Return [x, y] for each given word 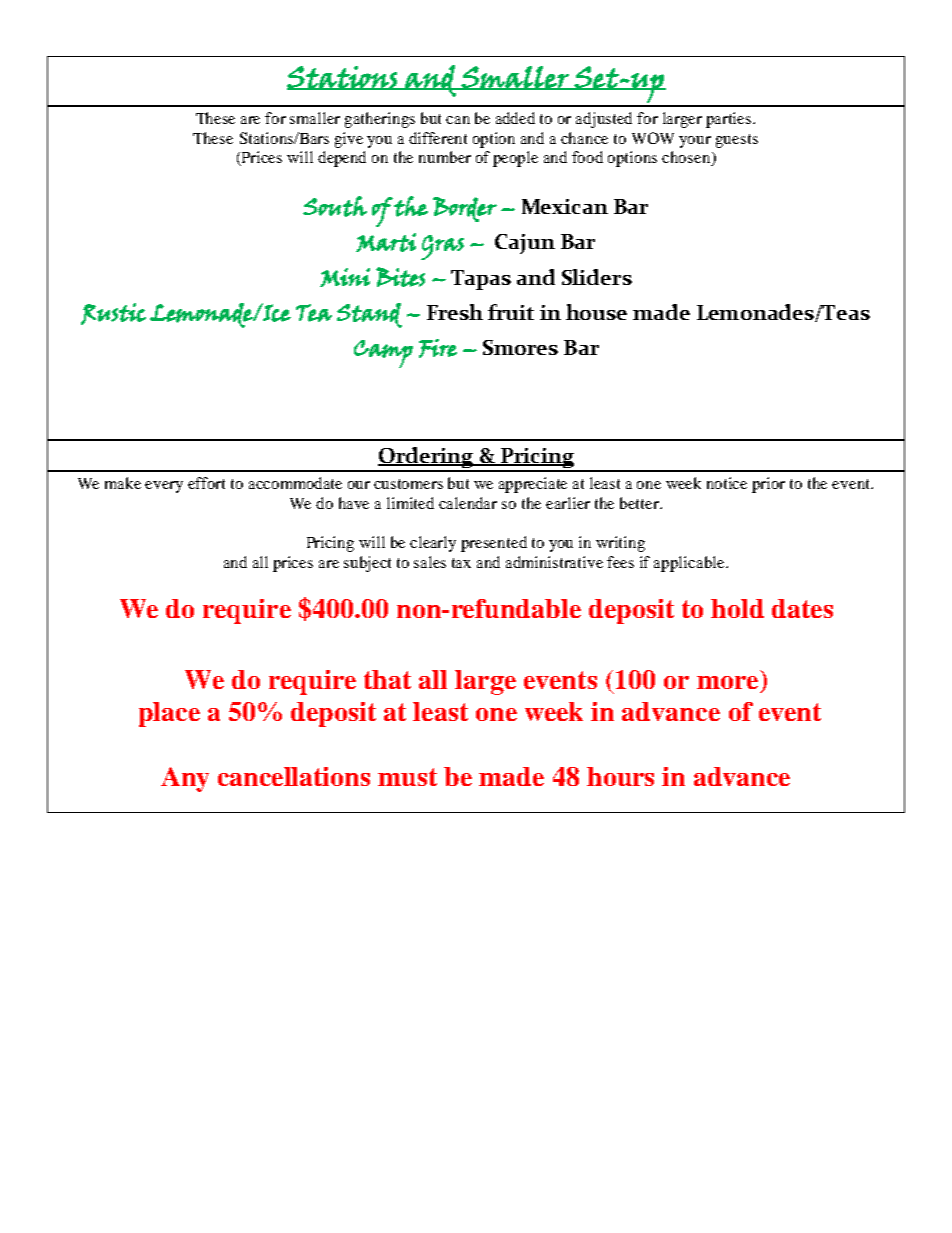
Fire [438, 348]
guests [737, 141]
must [407, 777]
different [438, 138]
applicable [690, 564]
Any [185, 779]
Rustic [113, 314]
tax [461, 563]
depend [342, 159]
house [596, 312]
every [164, 487]
